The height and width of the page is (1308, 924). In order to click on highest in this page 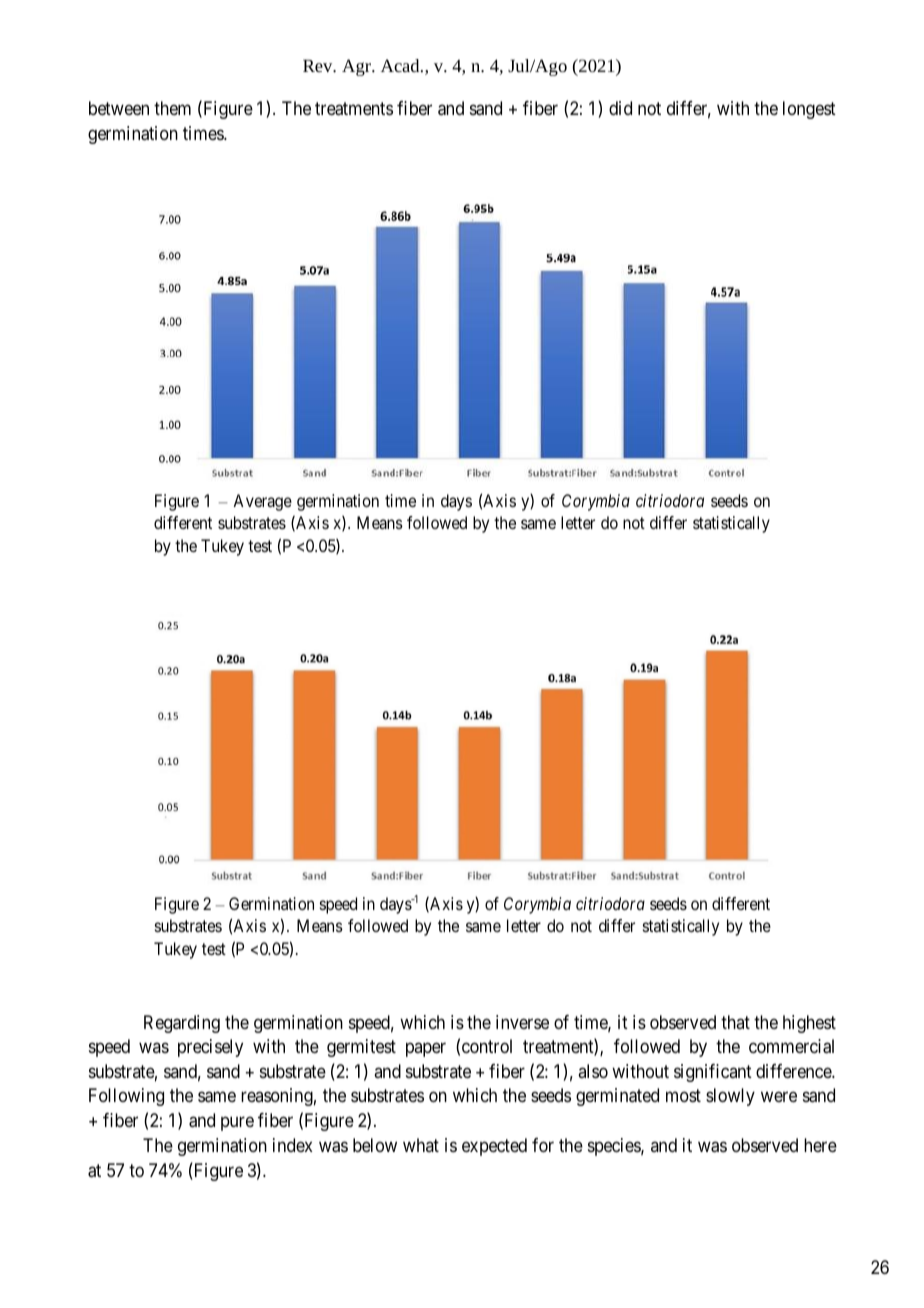, I will do `click(809, 1024)`.
